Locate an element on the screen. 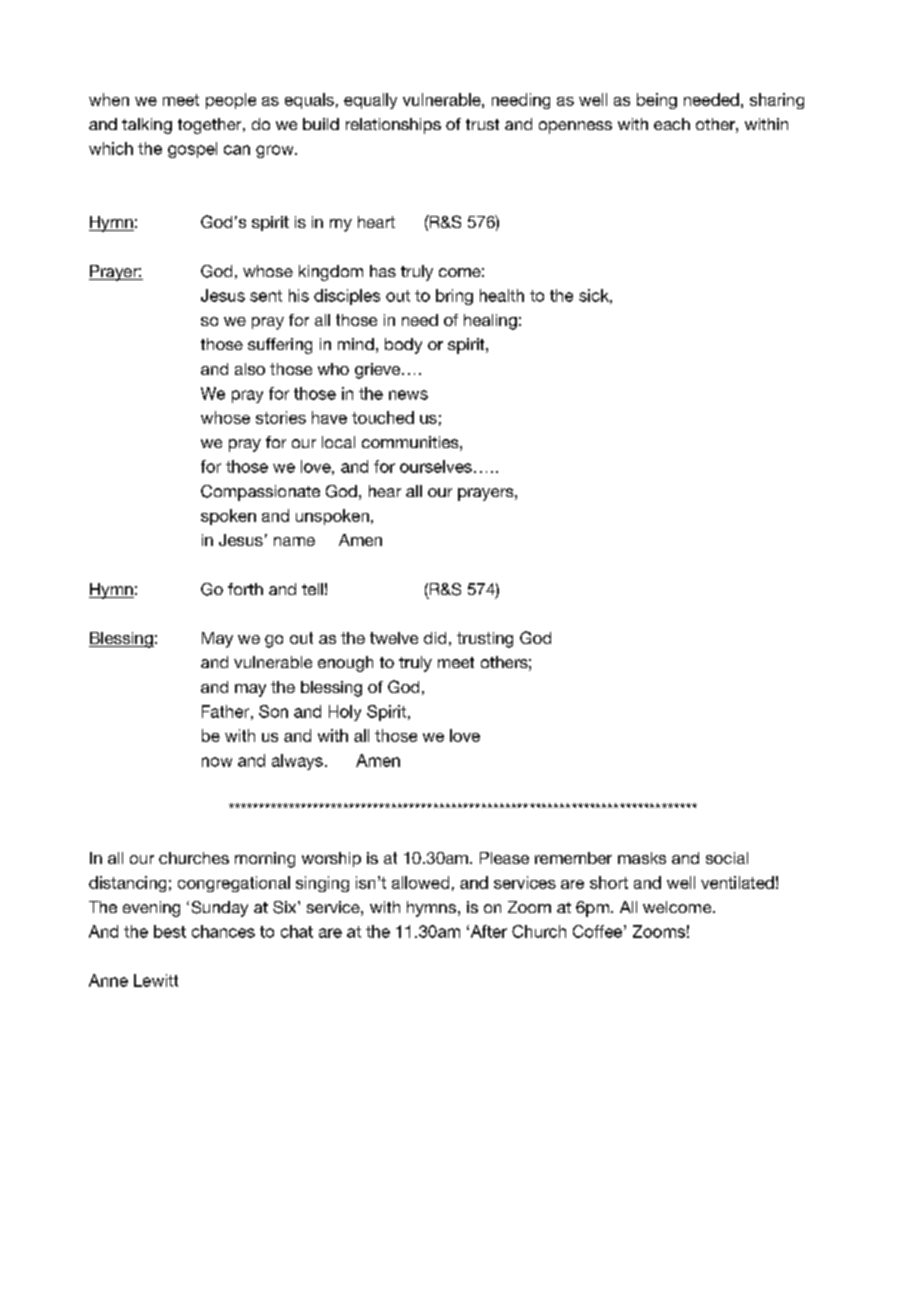 The height and width of the screenshot is (1308, 924). Son is located at coordinates (273, 711).
